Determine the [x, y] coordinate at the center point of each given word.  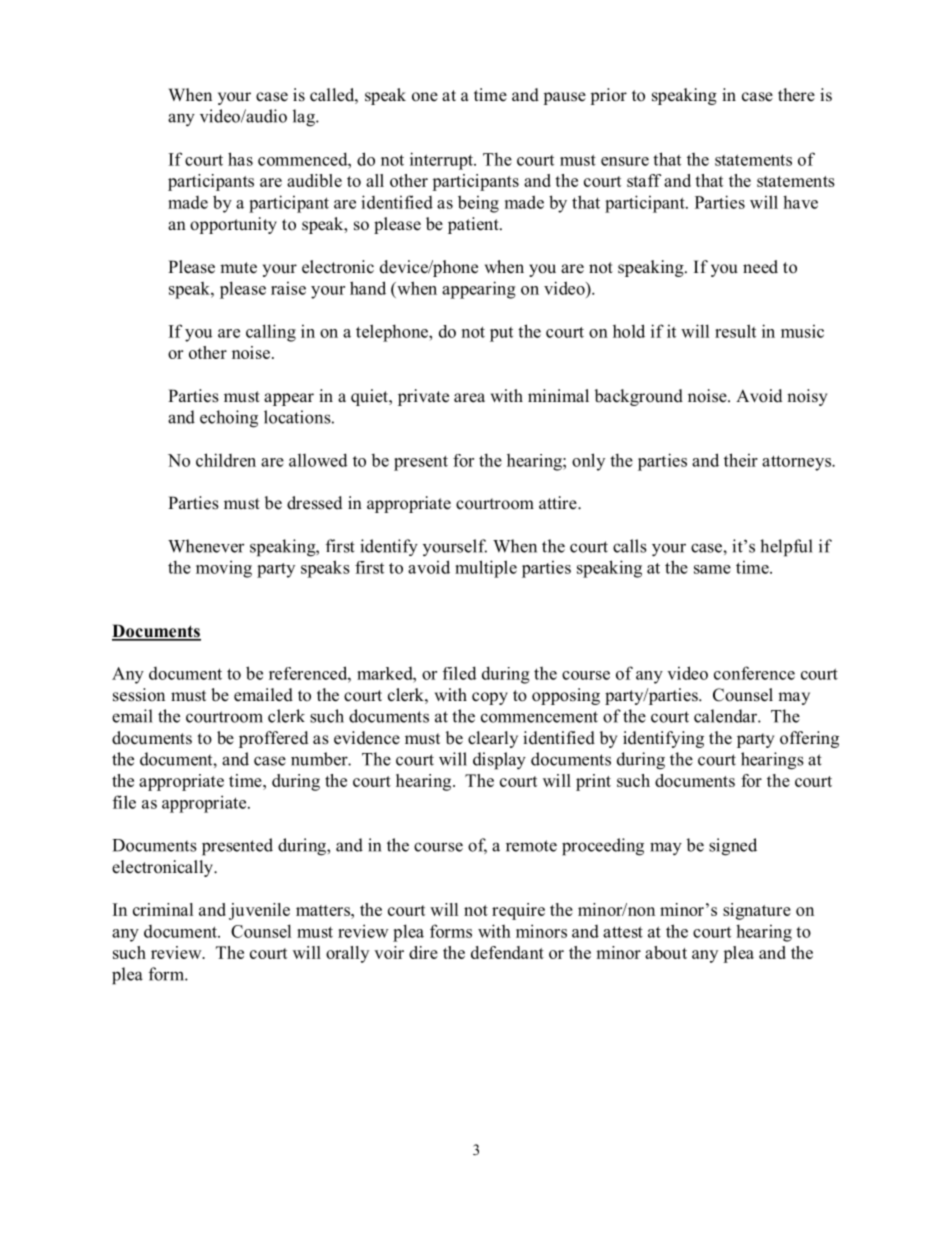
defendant [507, 952]
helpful [786, 548]
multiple [486, 569]
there [796, 95]
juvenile [259, 911]
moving [224, 569]
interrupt [442, 161]
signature [757, 911]
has [240, 159]
